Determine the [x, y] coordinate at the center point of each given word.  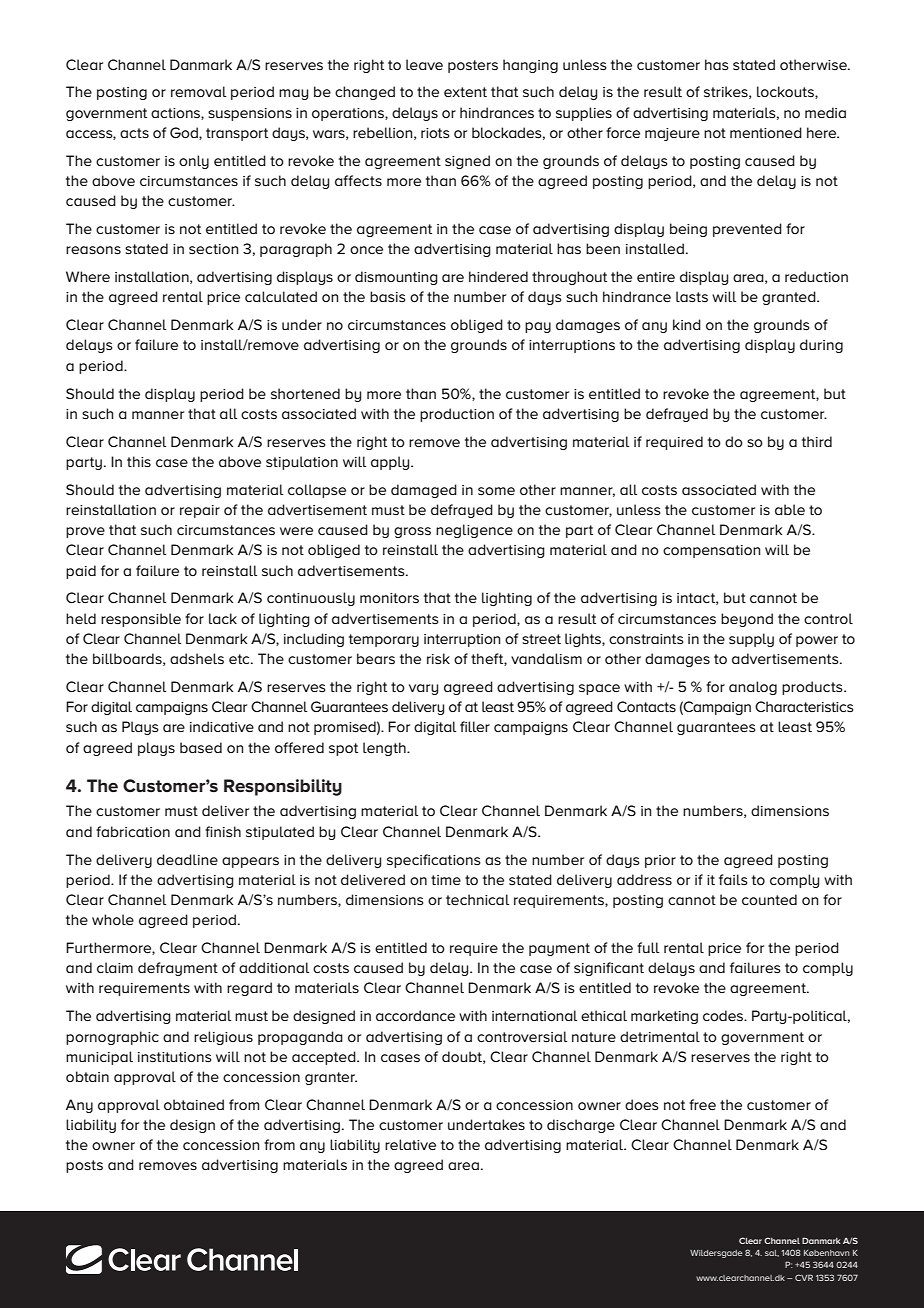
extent [465, 92]
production [457, 415]
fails [733, 879]
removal [198, 91]
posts [84, 1166]
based [201, 747]
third [817, 441]
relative [410, 1144]
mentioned [766, 132]
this [139, 461]
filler [475, 726]
